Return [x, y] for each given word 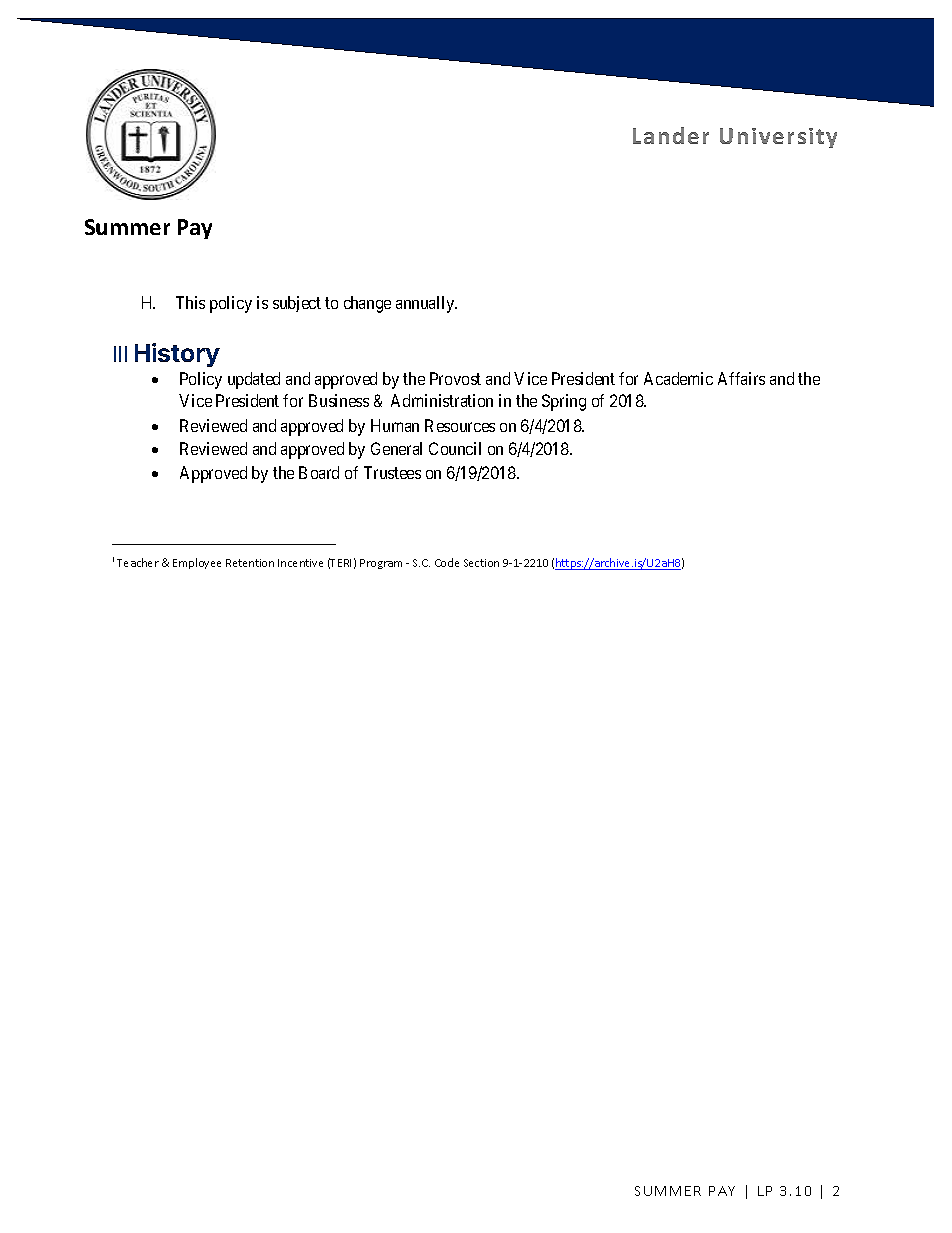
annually [426, 304]
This [190, 302]
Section [481, 563]
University [778, 138]
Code [447, 562]
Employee [197, 563]
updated [254, 380]
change [367, 304]
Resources [460, 425]
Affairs [741, 378]
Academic [678, 378]
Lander [671, 135]
